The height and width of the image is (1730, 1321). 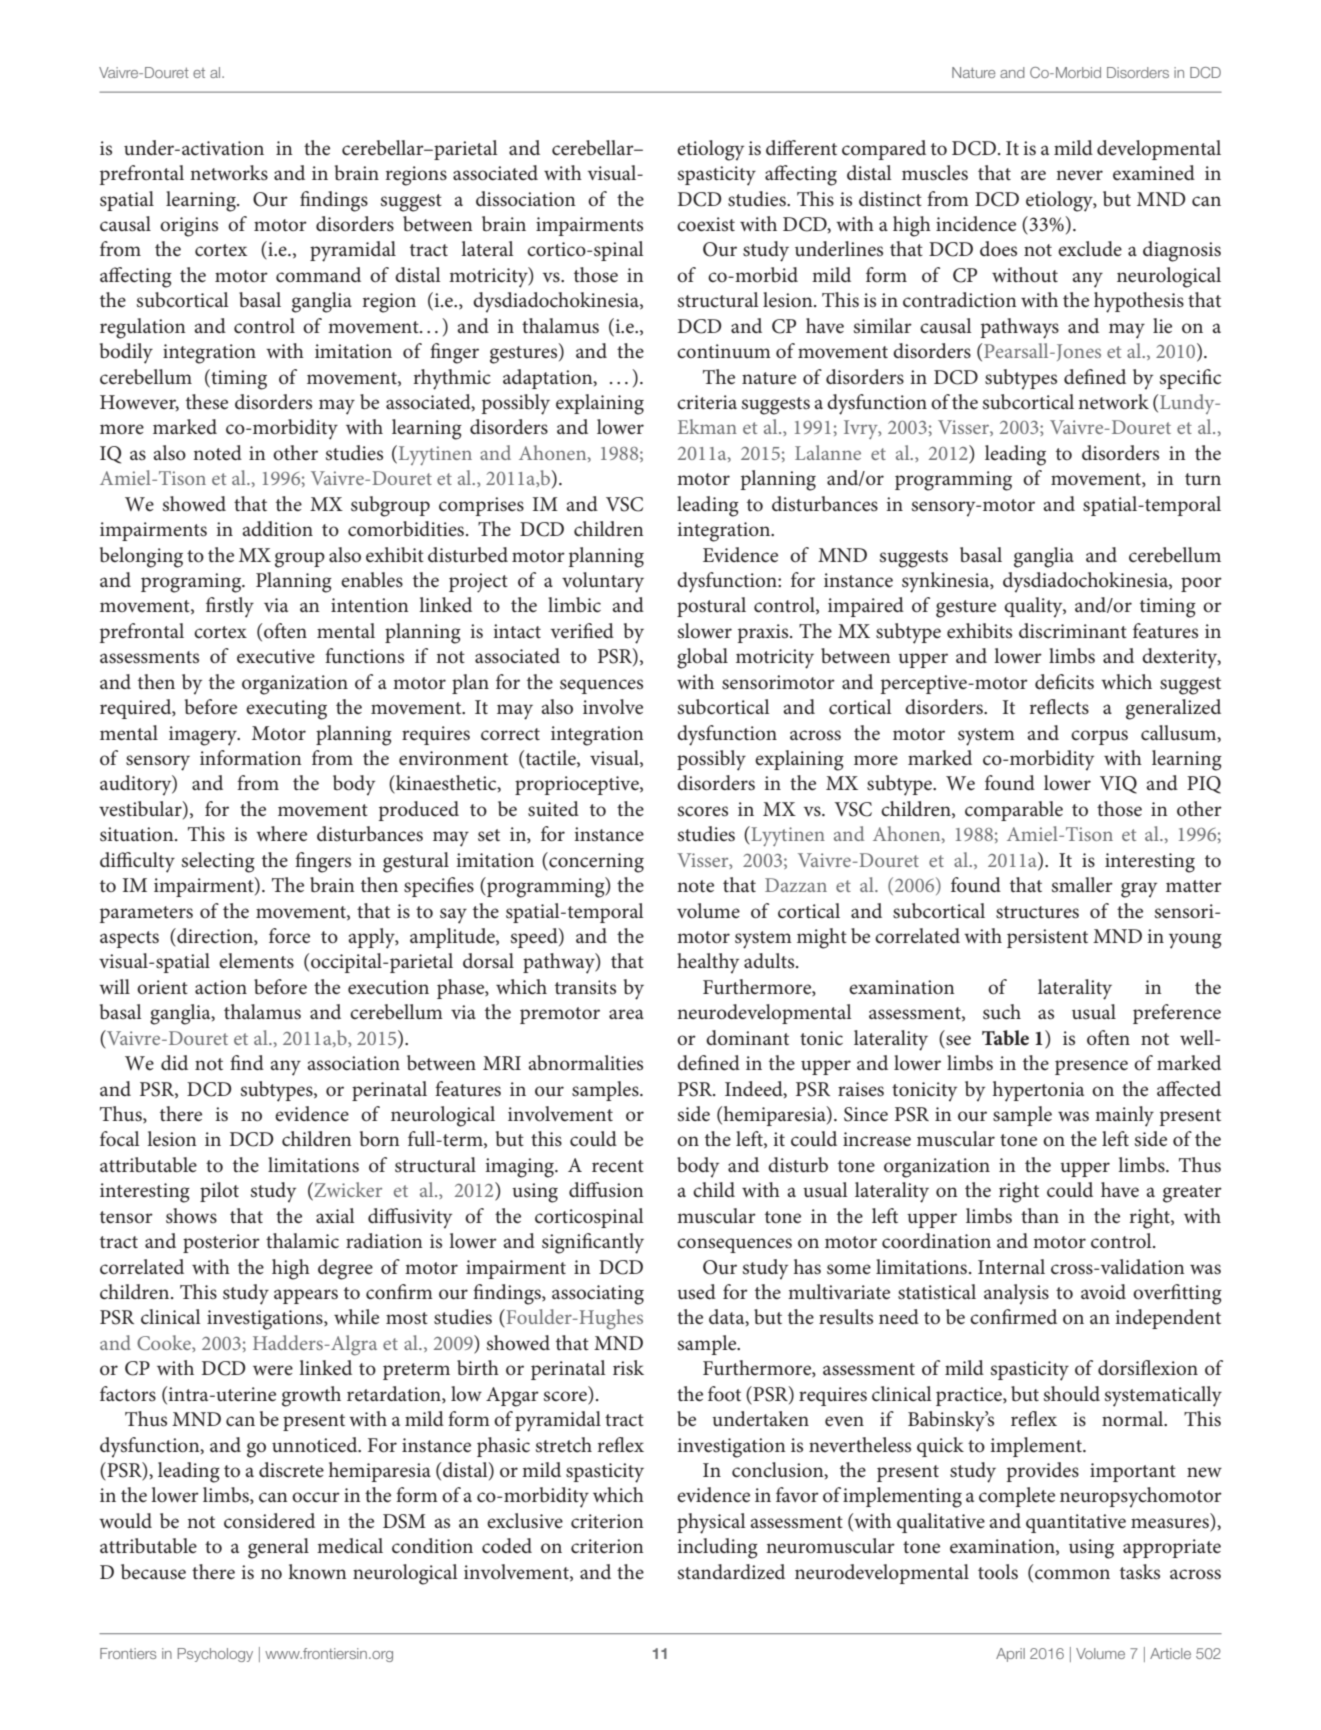 What do you see at coordinates (731, 1572) in the image?
I see `standardized` at bounding box center [731, 1572].
